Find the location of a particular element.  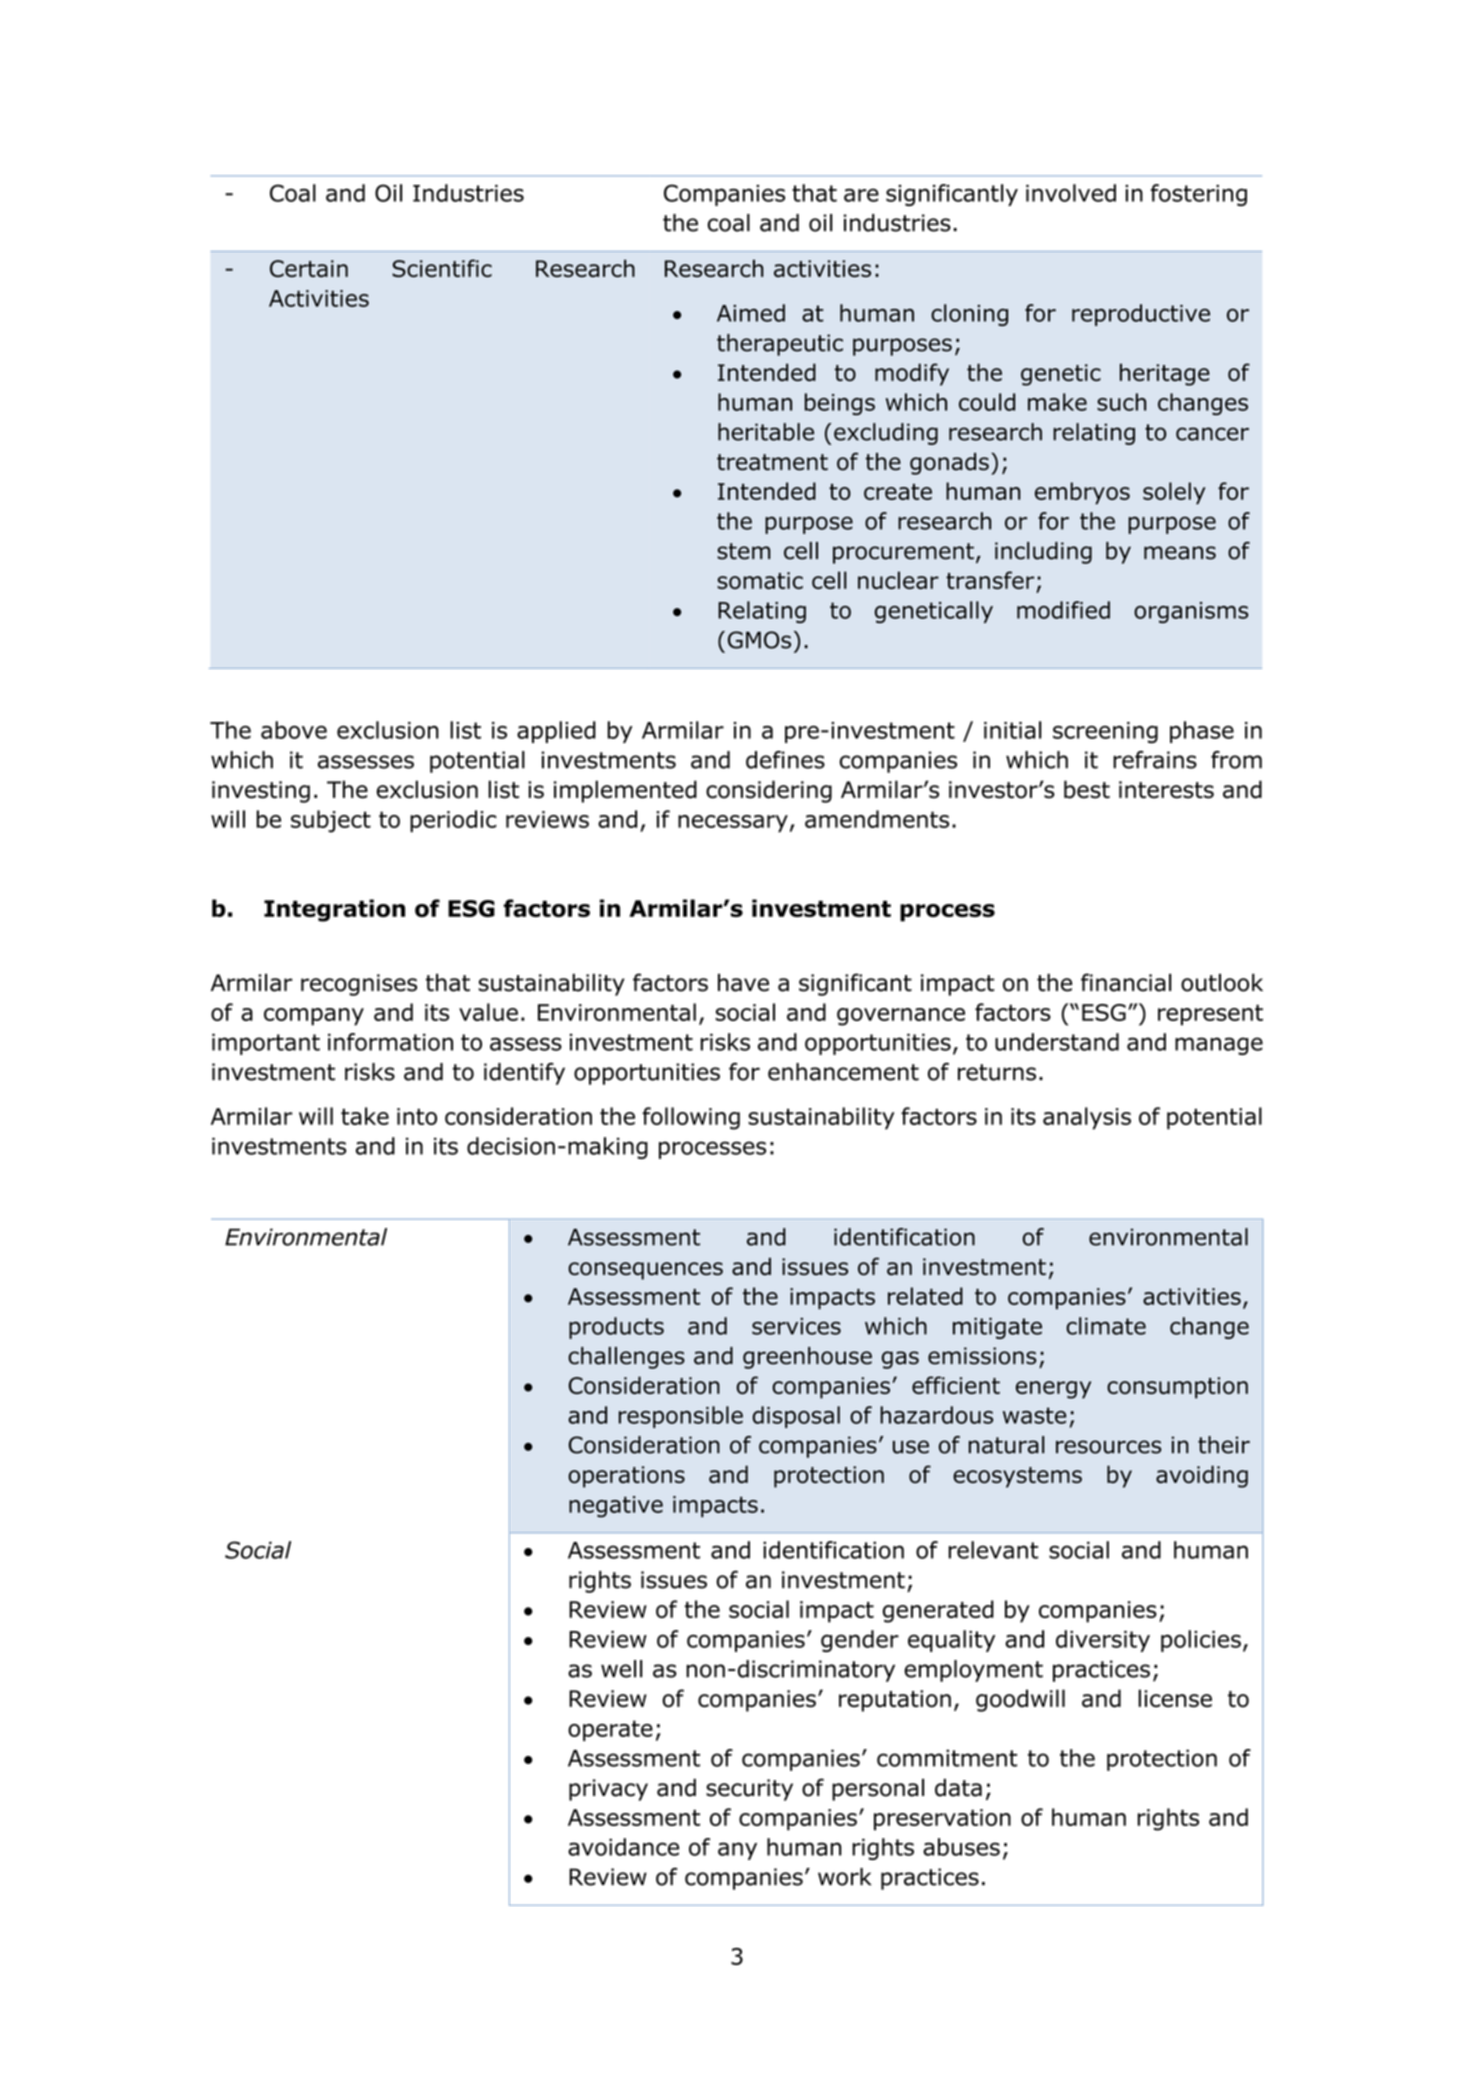

involved is located at coordinates (1071, 193).
